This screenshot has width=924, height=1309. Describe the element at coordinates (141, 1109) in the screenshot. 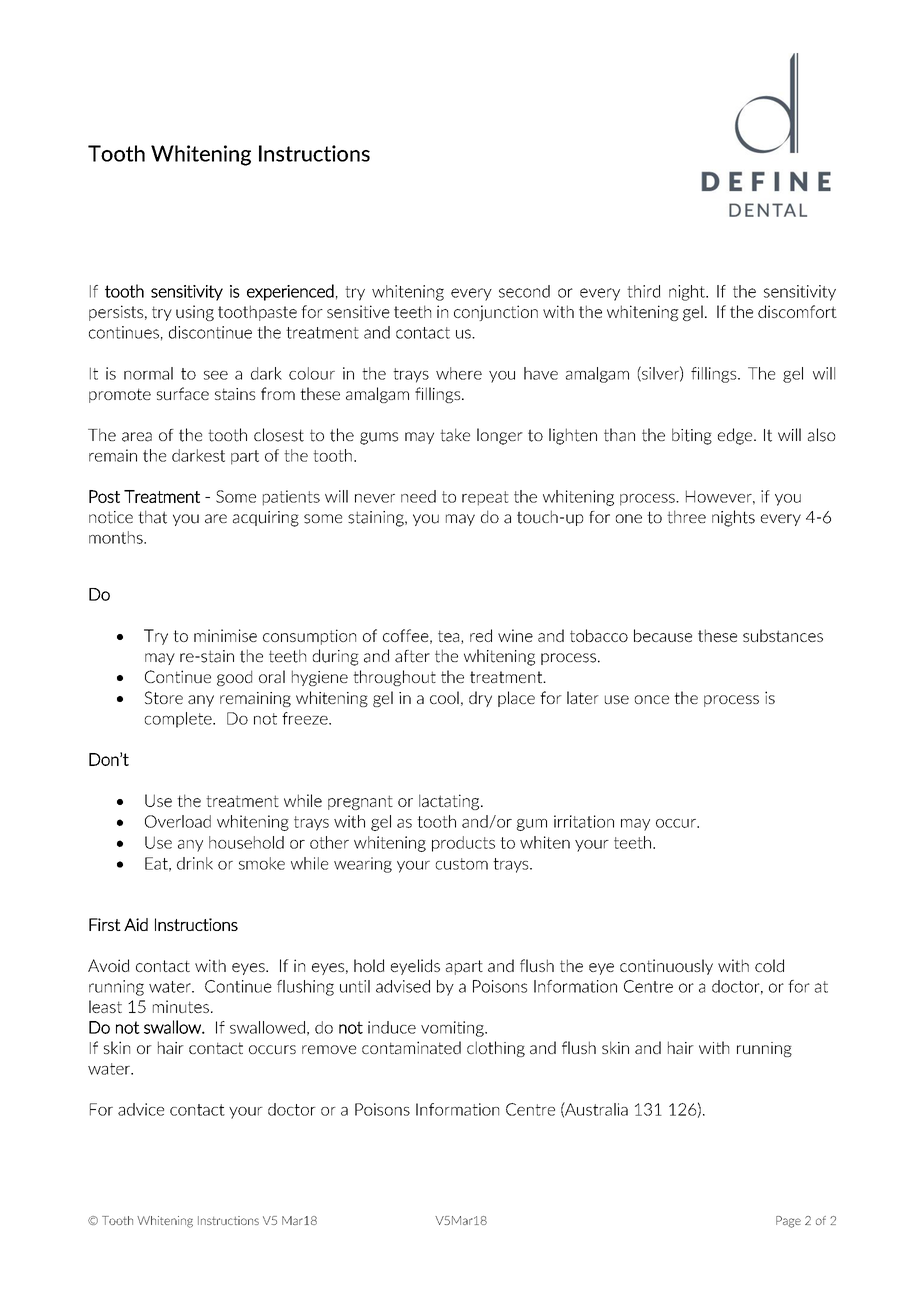

I see `advice` at that location.
